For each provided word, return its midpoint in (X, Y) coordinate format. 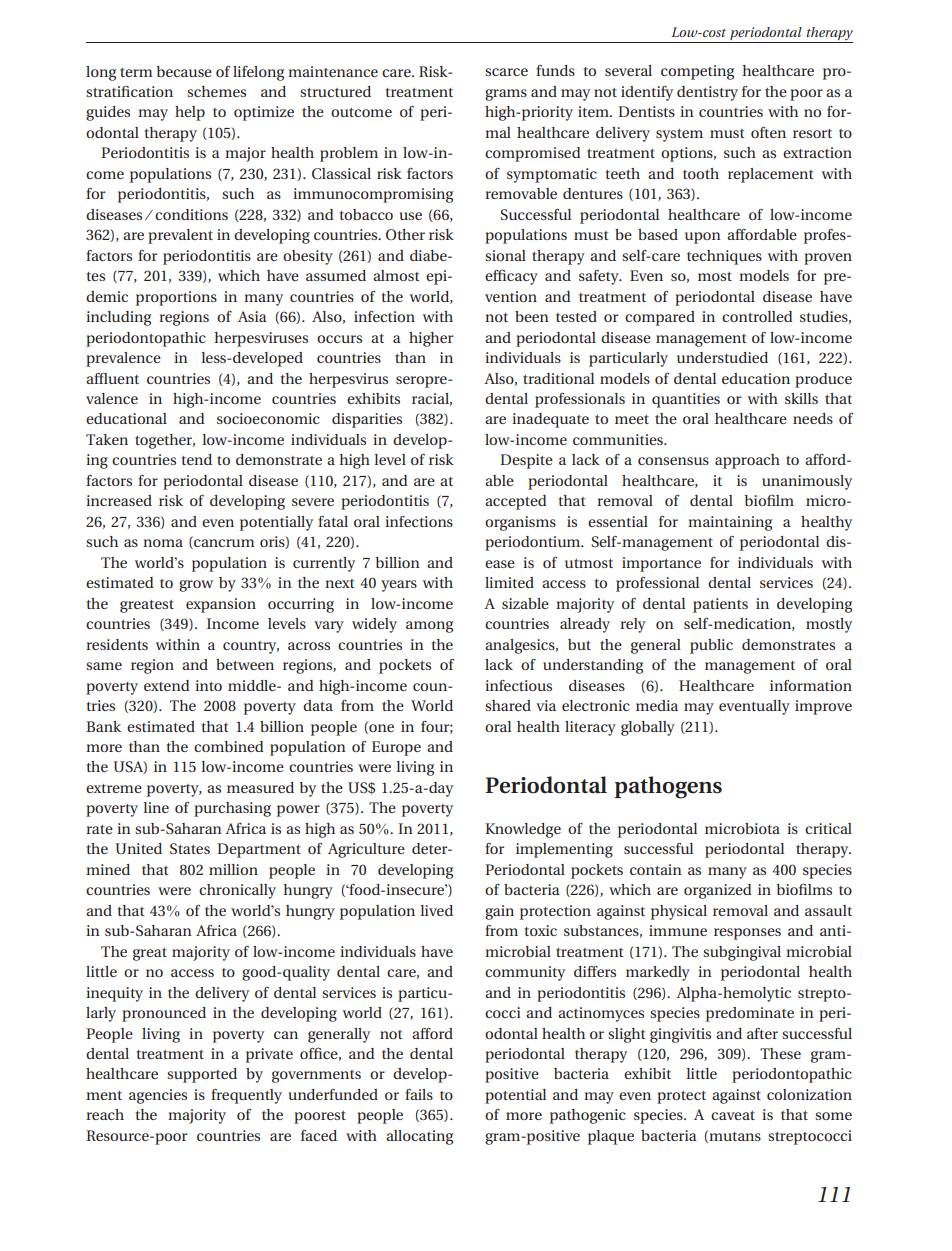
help (190, 113)
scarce (506, 72)
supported (202, 1075)
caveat (733, 1115)
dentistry (707, 93)
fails (419, 1094)
